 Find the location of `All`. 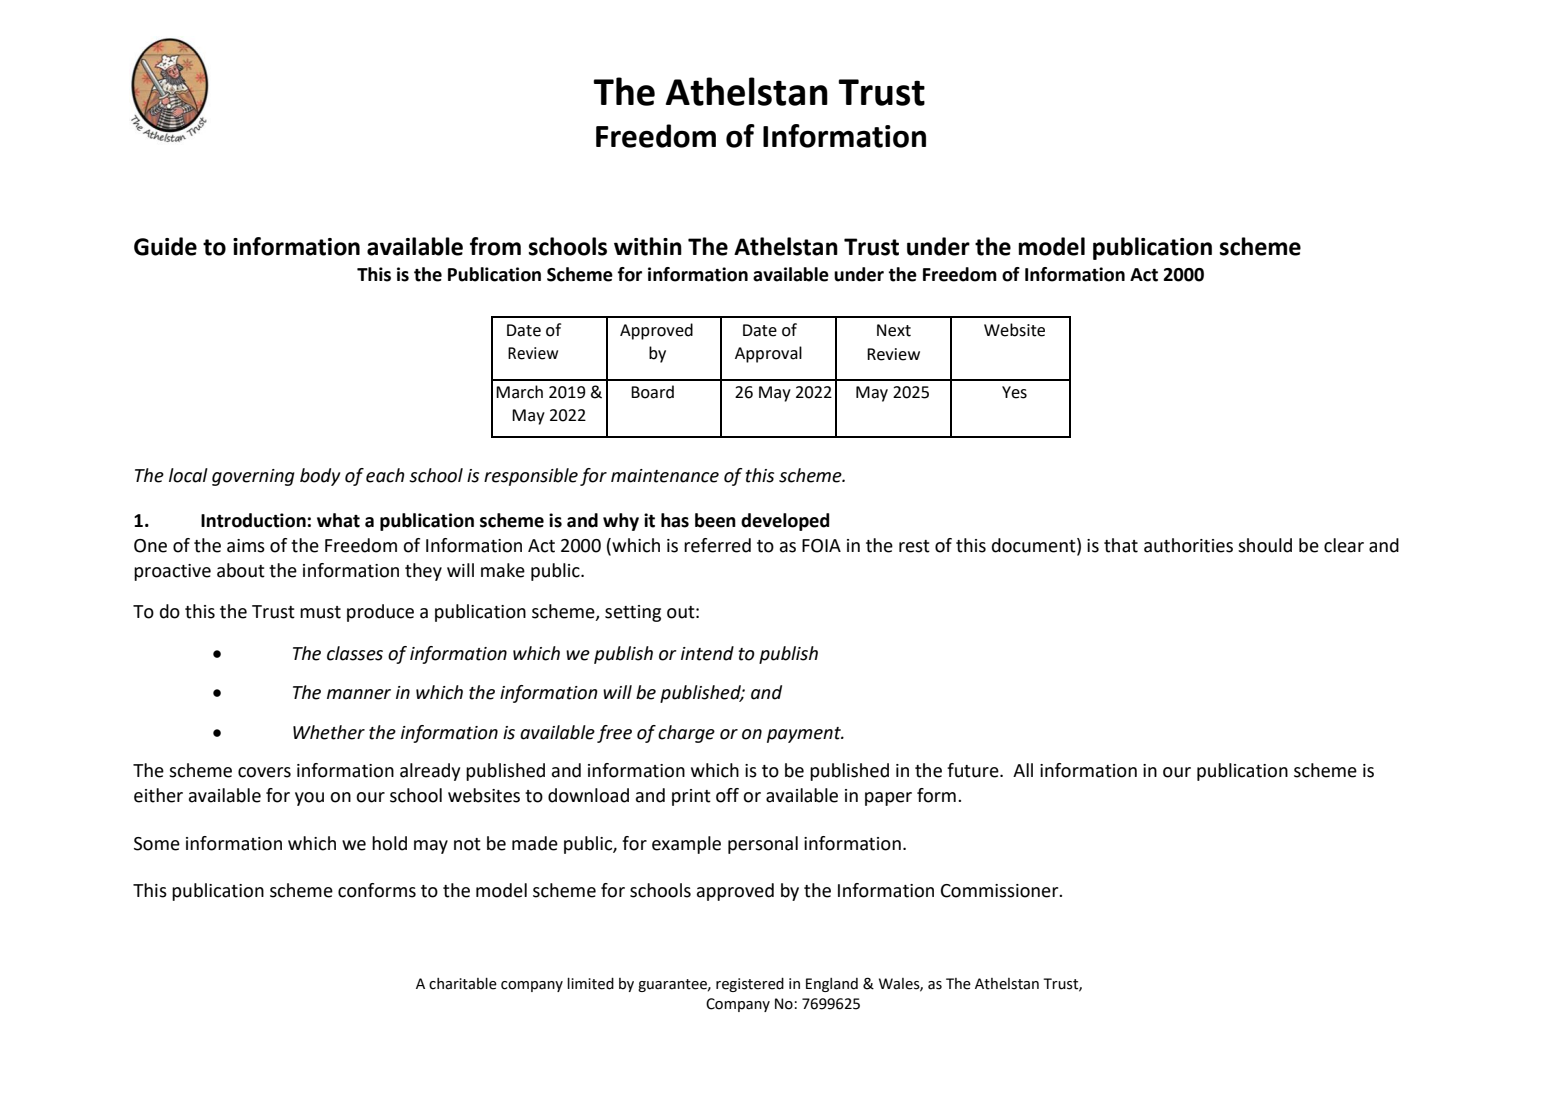

All is located at coordinates (1023, 770).
